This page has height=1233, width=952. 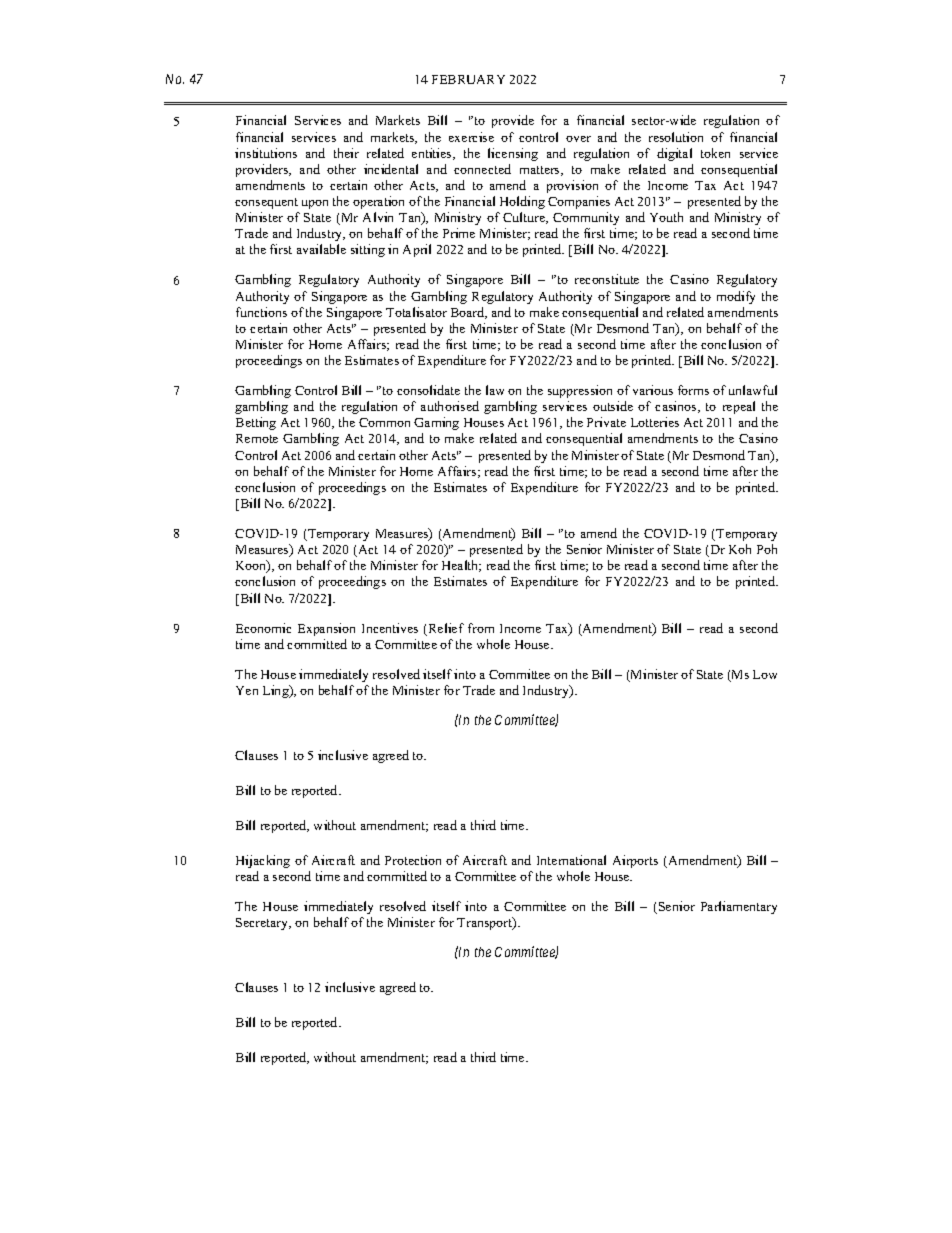 I want to click on FEBRUARY, so click(x=468, y=79).
